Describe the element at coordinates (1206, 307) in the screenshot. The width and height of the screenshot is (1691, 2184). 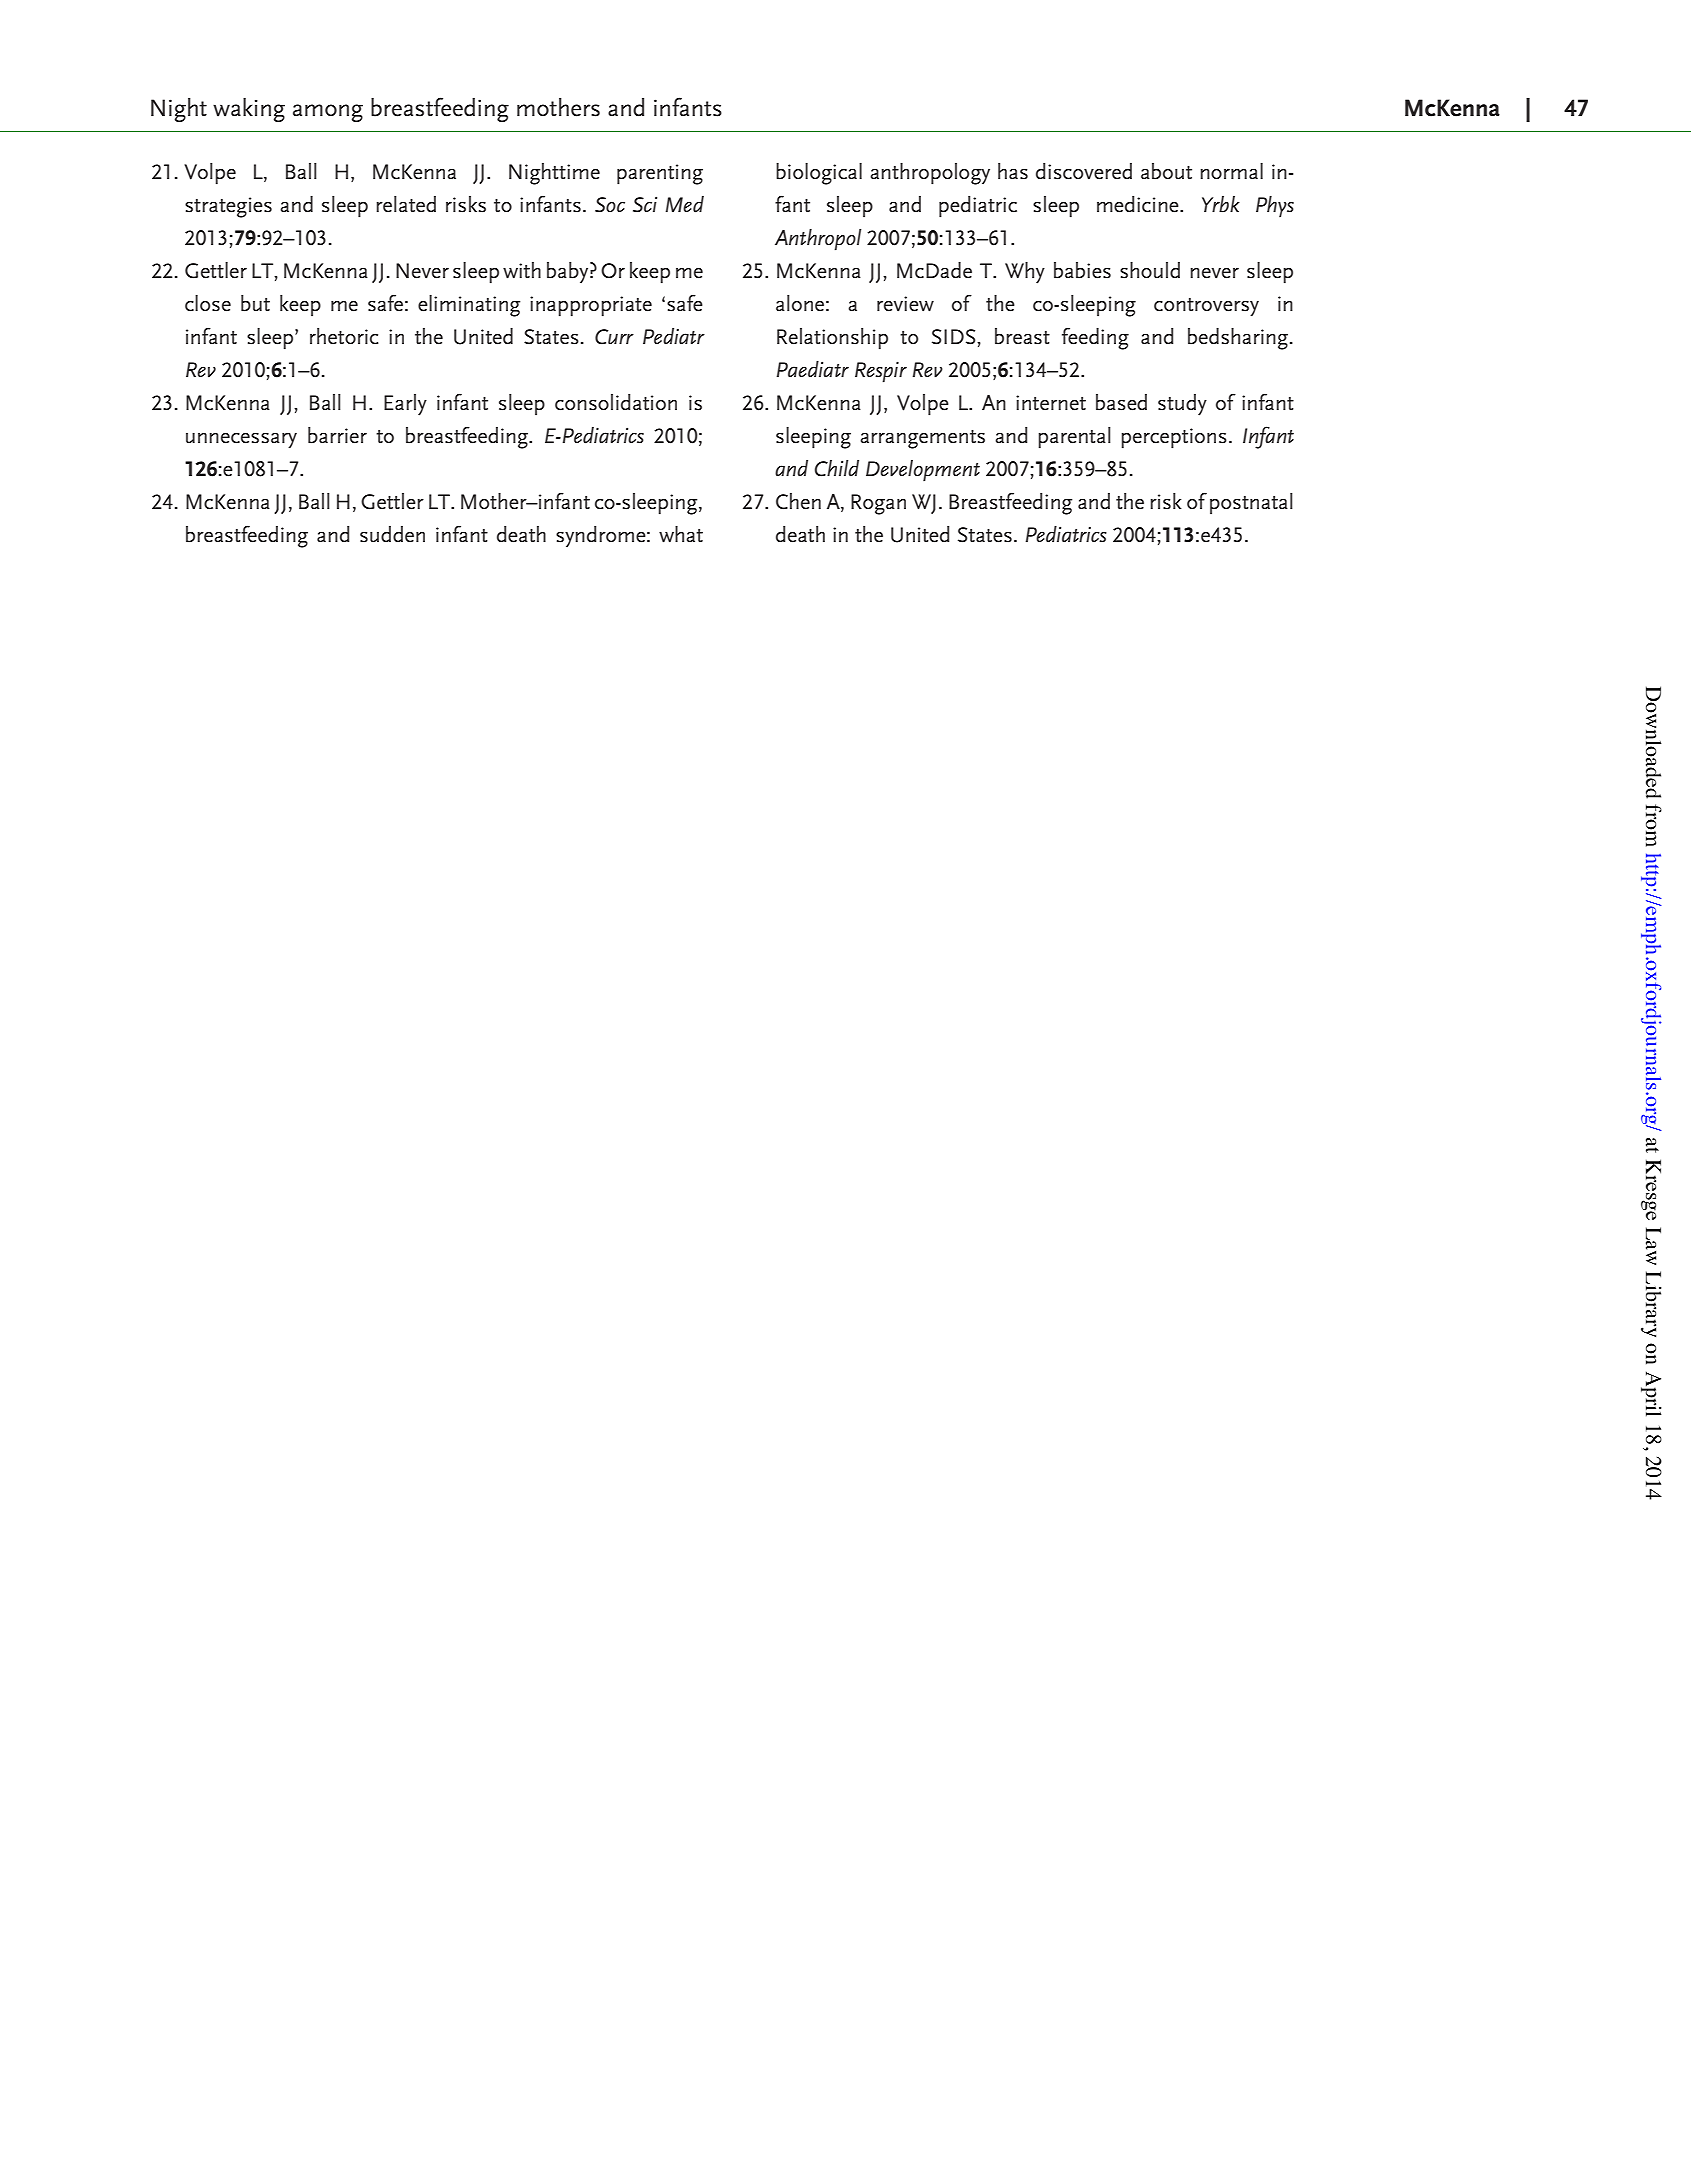
I see `controversy` at that location.
